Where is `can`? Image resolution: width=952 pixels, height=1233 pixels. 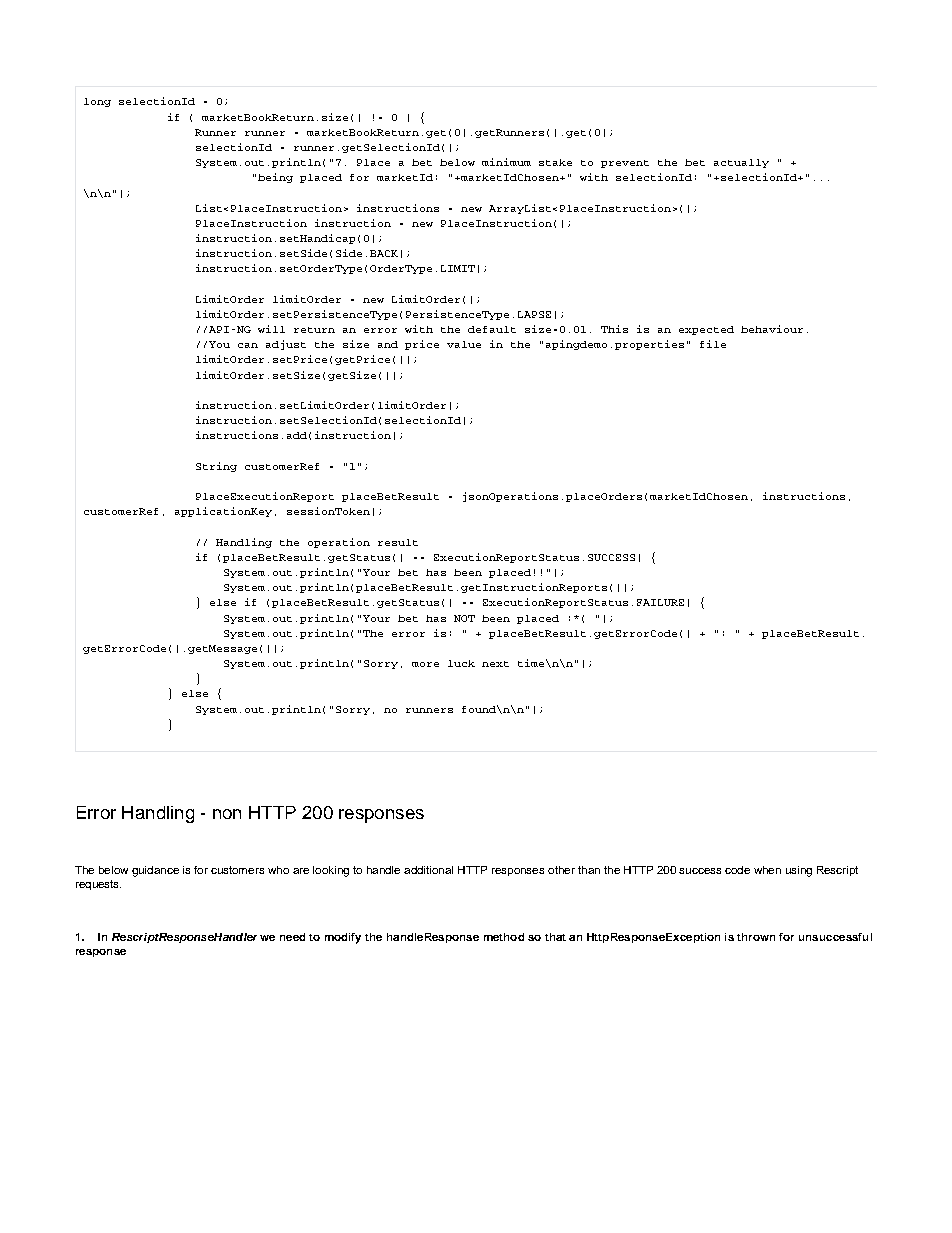 can is located at coordinates (248, 345).
